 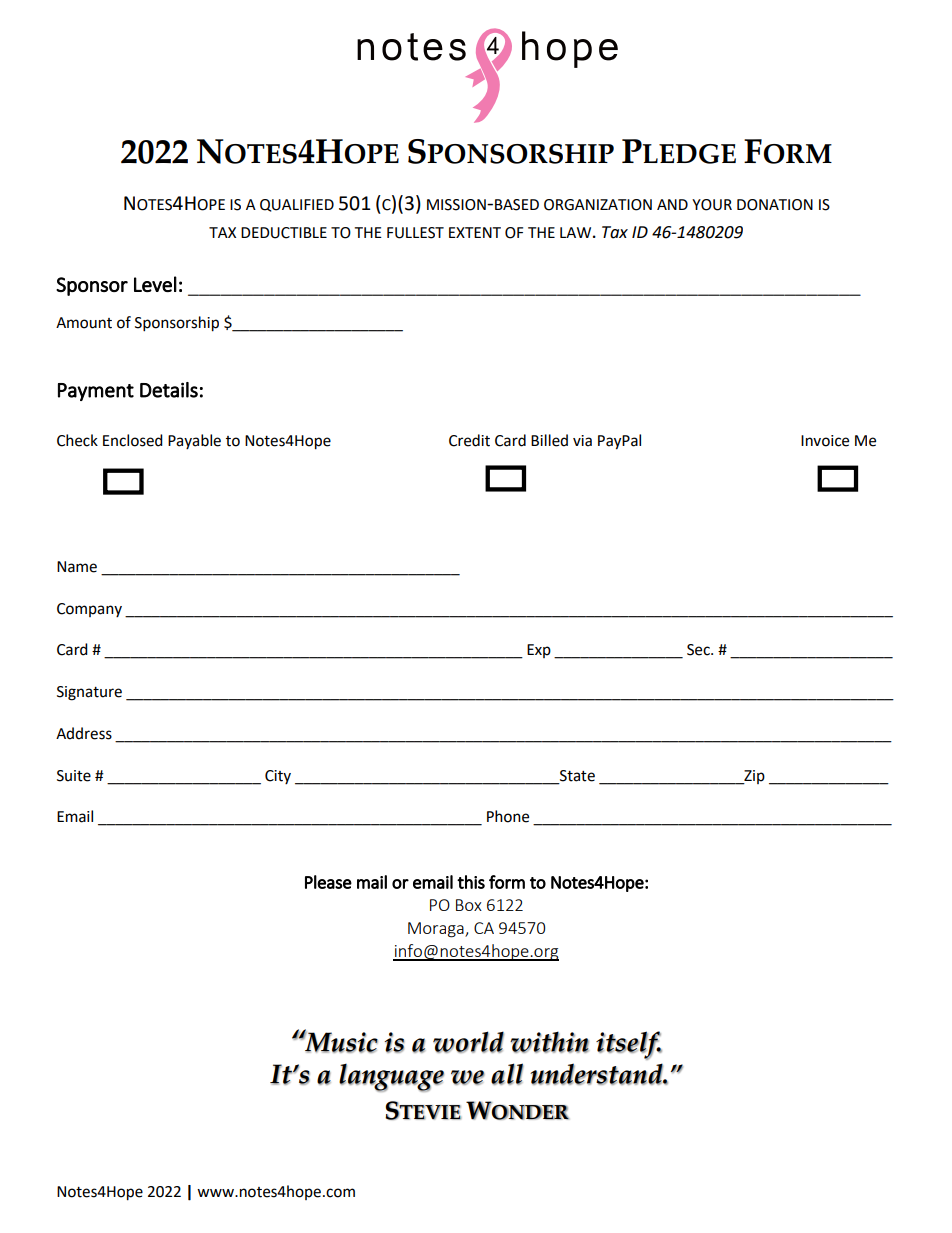 I want to click on EXTENT, so click(x=475, y=232).
